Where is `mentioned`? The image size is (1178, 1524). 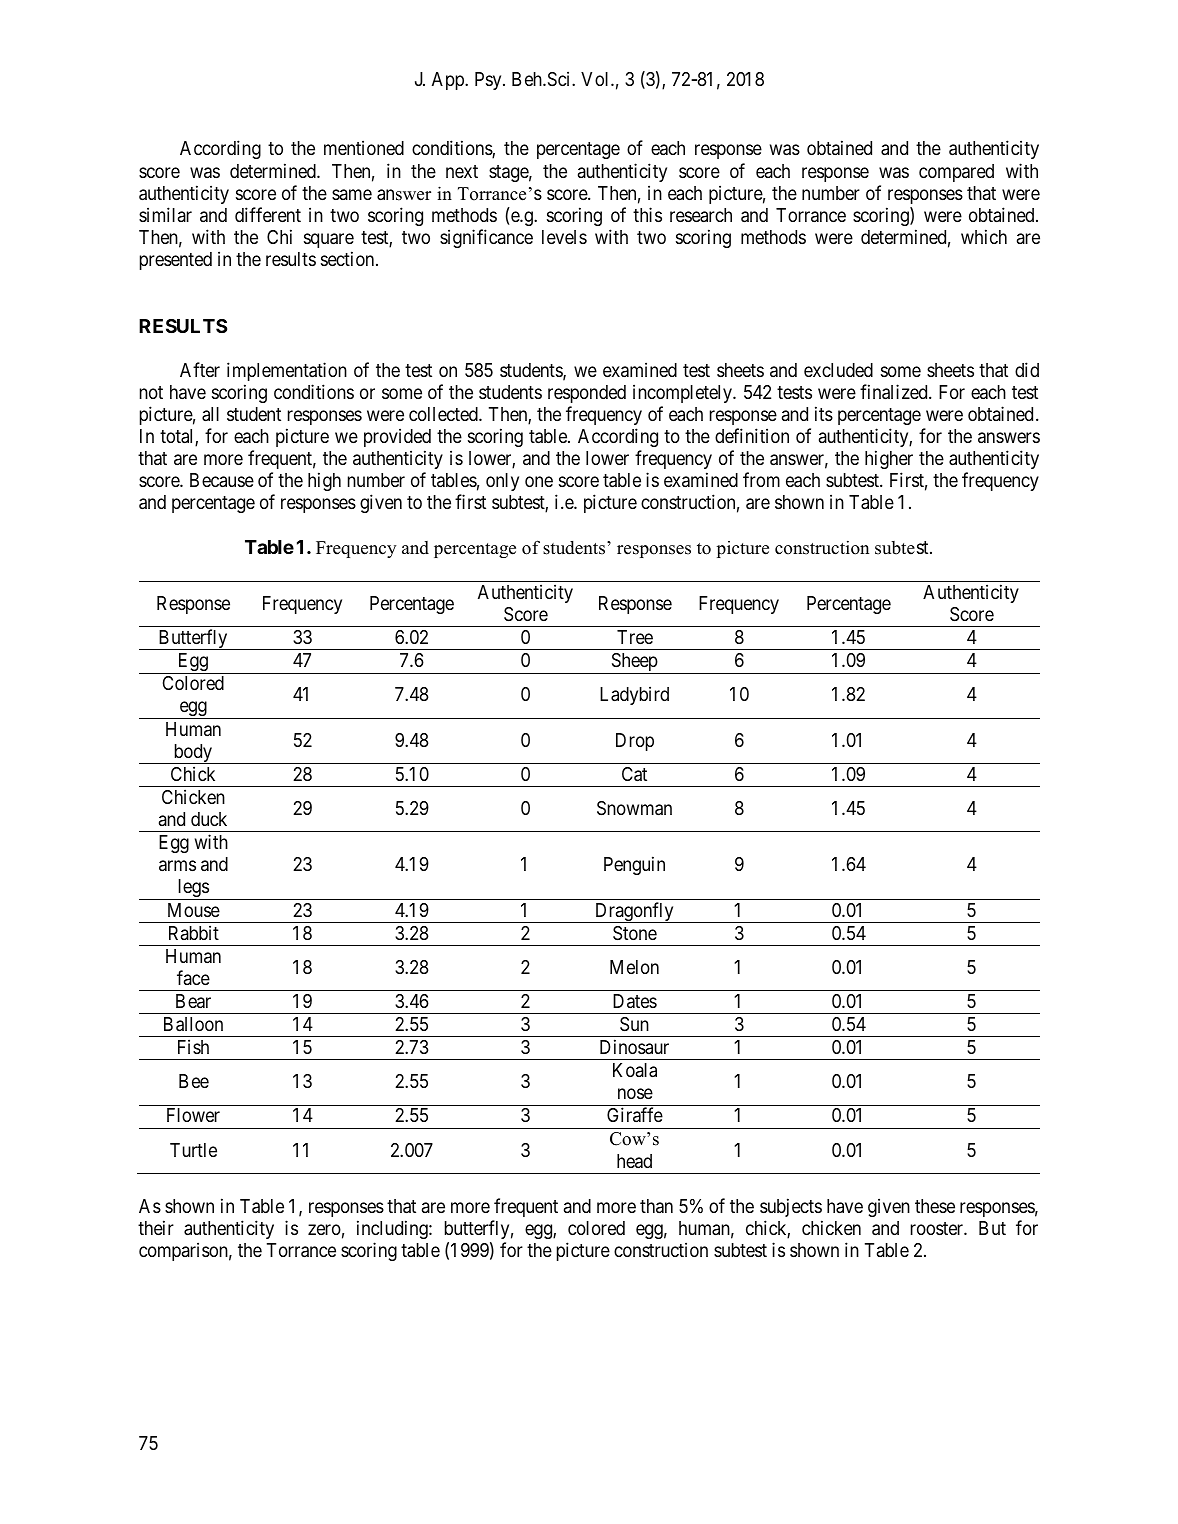 mentioned is located at coordinates (364, 147).
